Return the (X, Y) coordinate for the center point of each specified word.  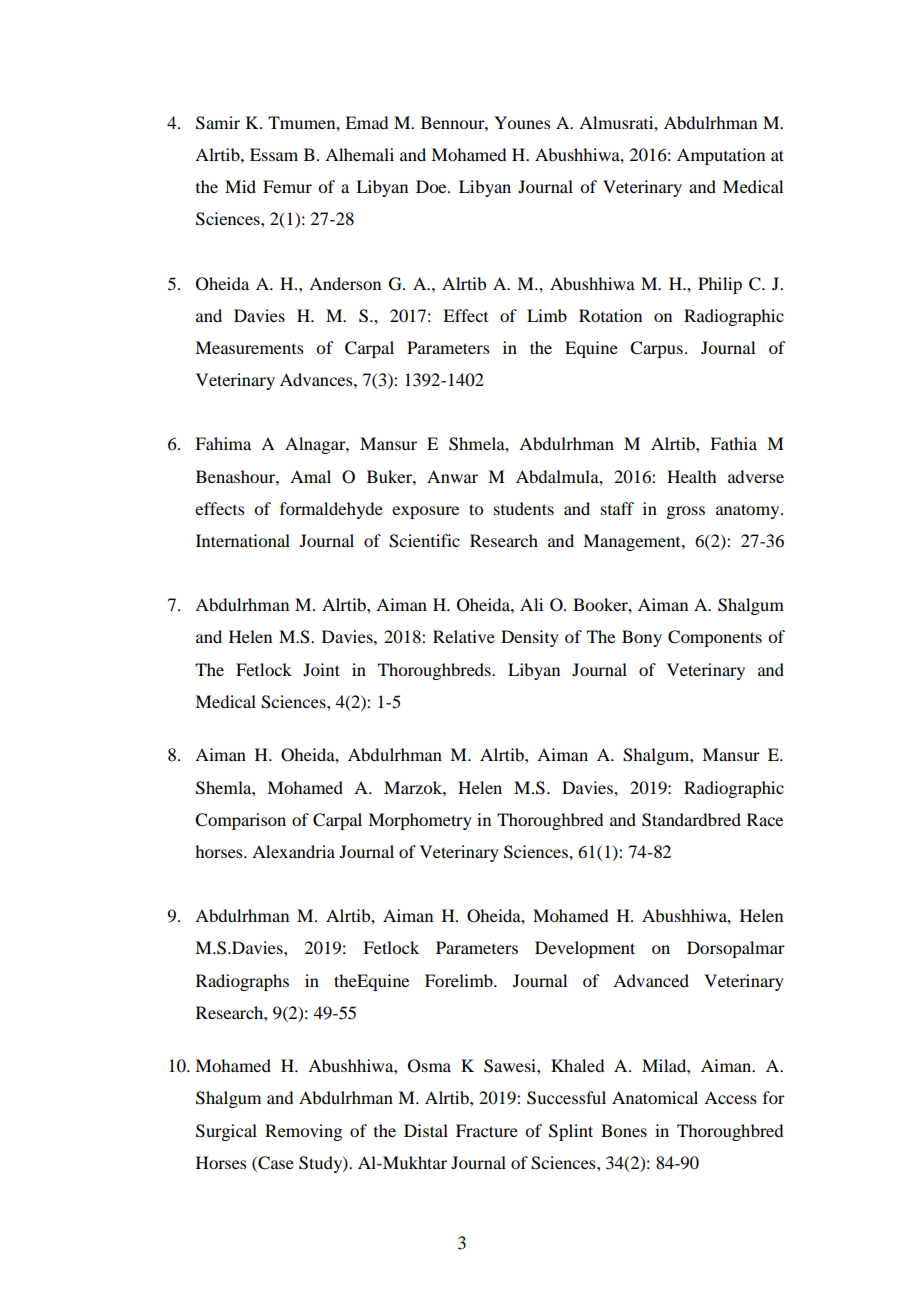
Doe (432, 186)
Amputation (721, 156)
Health (691, 476)
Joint (321, 669)
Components (715, 638)
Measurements (249, 347)
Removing (303, 1132)
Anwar (452, 476)
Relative (464, 636)
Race (765, 819)
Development (585, 949)
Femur (287, 186)
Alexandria (293, 851)
